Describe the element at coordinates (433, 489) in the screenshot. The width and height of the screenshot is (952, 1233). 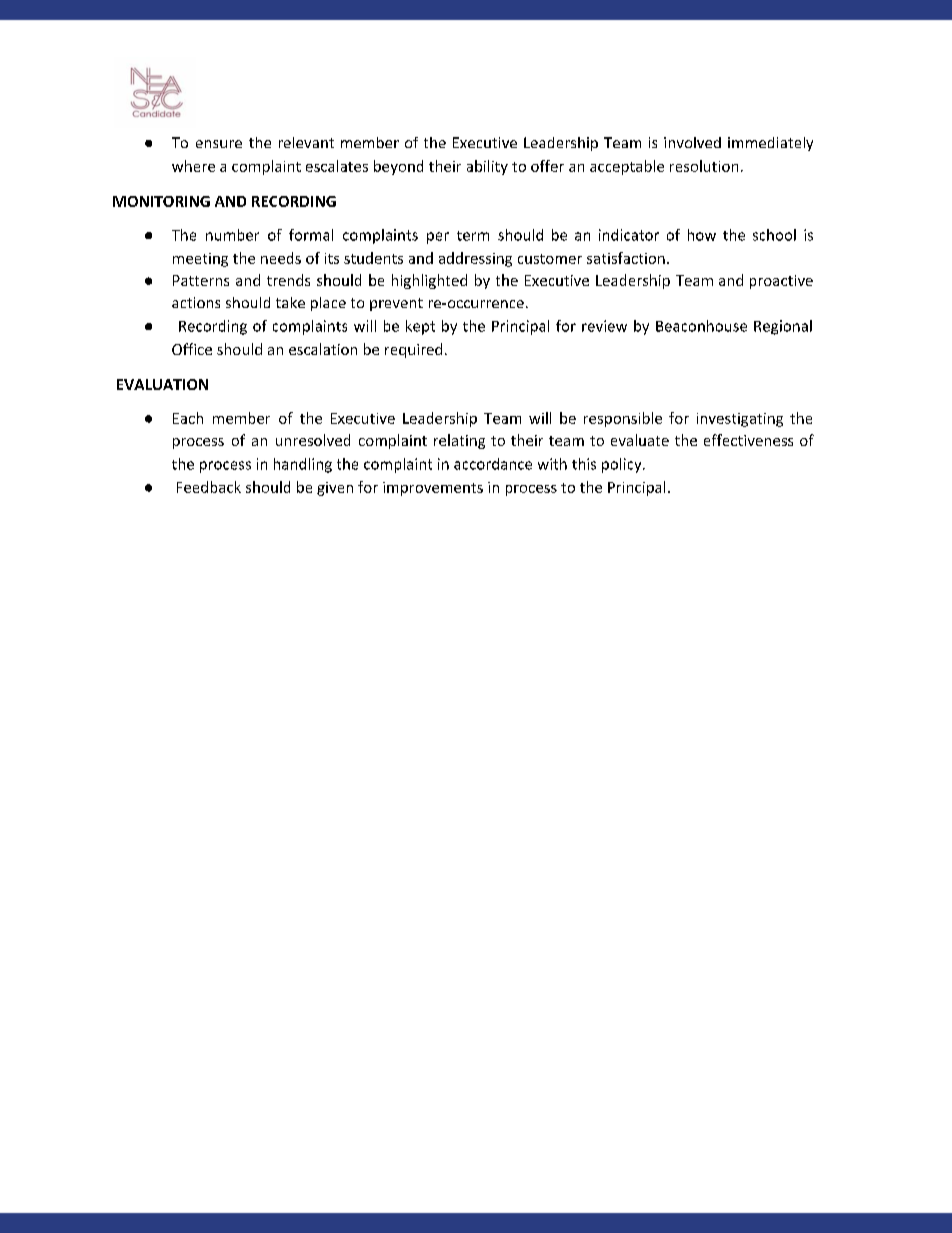
I see `improvements` at that location.
